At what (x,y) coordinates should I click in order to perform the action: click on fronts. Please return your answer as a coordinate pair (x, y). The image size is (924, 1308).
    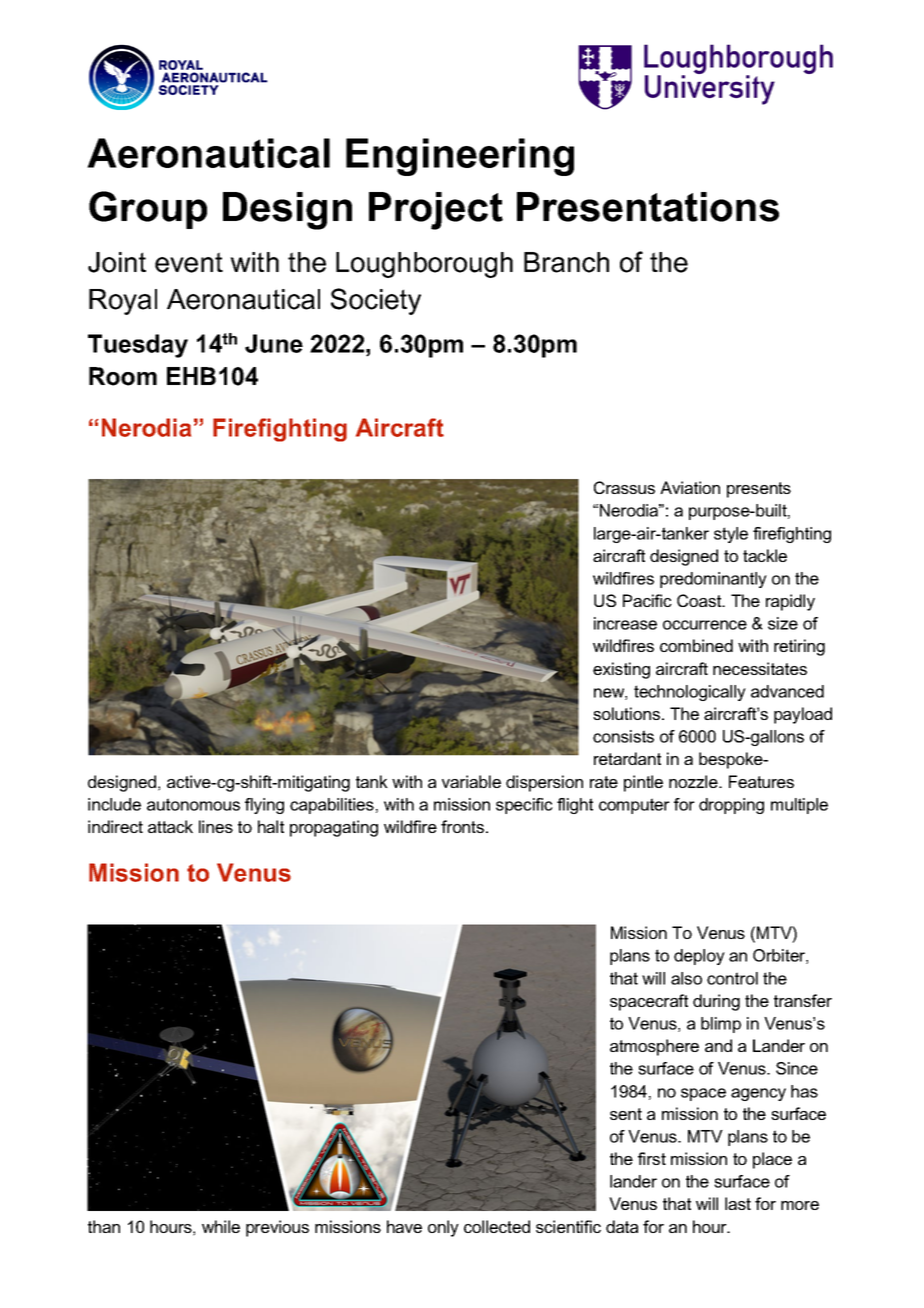
    Looking at the image, I should click on (464, 826).
